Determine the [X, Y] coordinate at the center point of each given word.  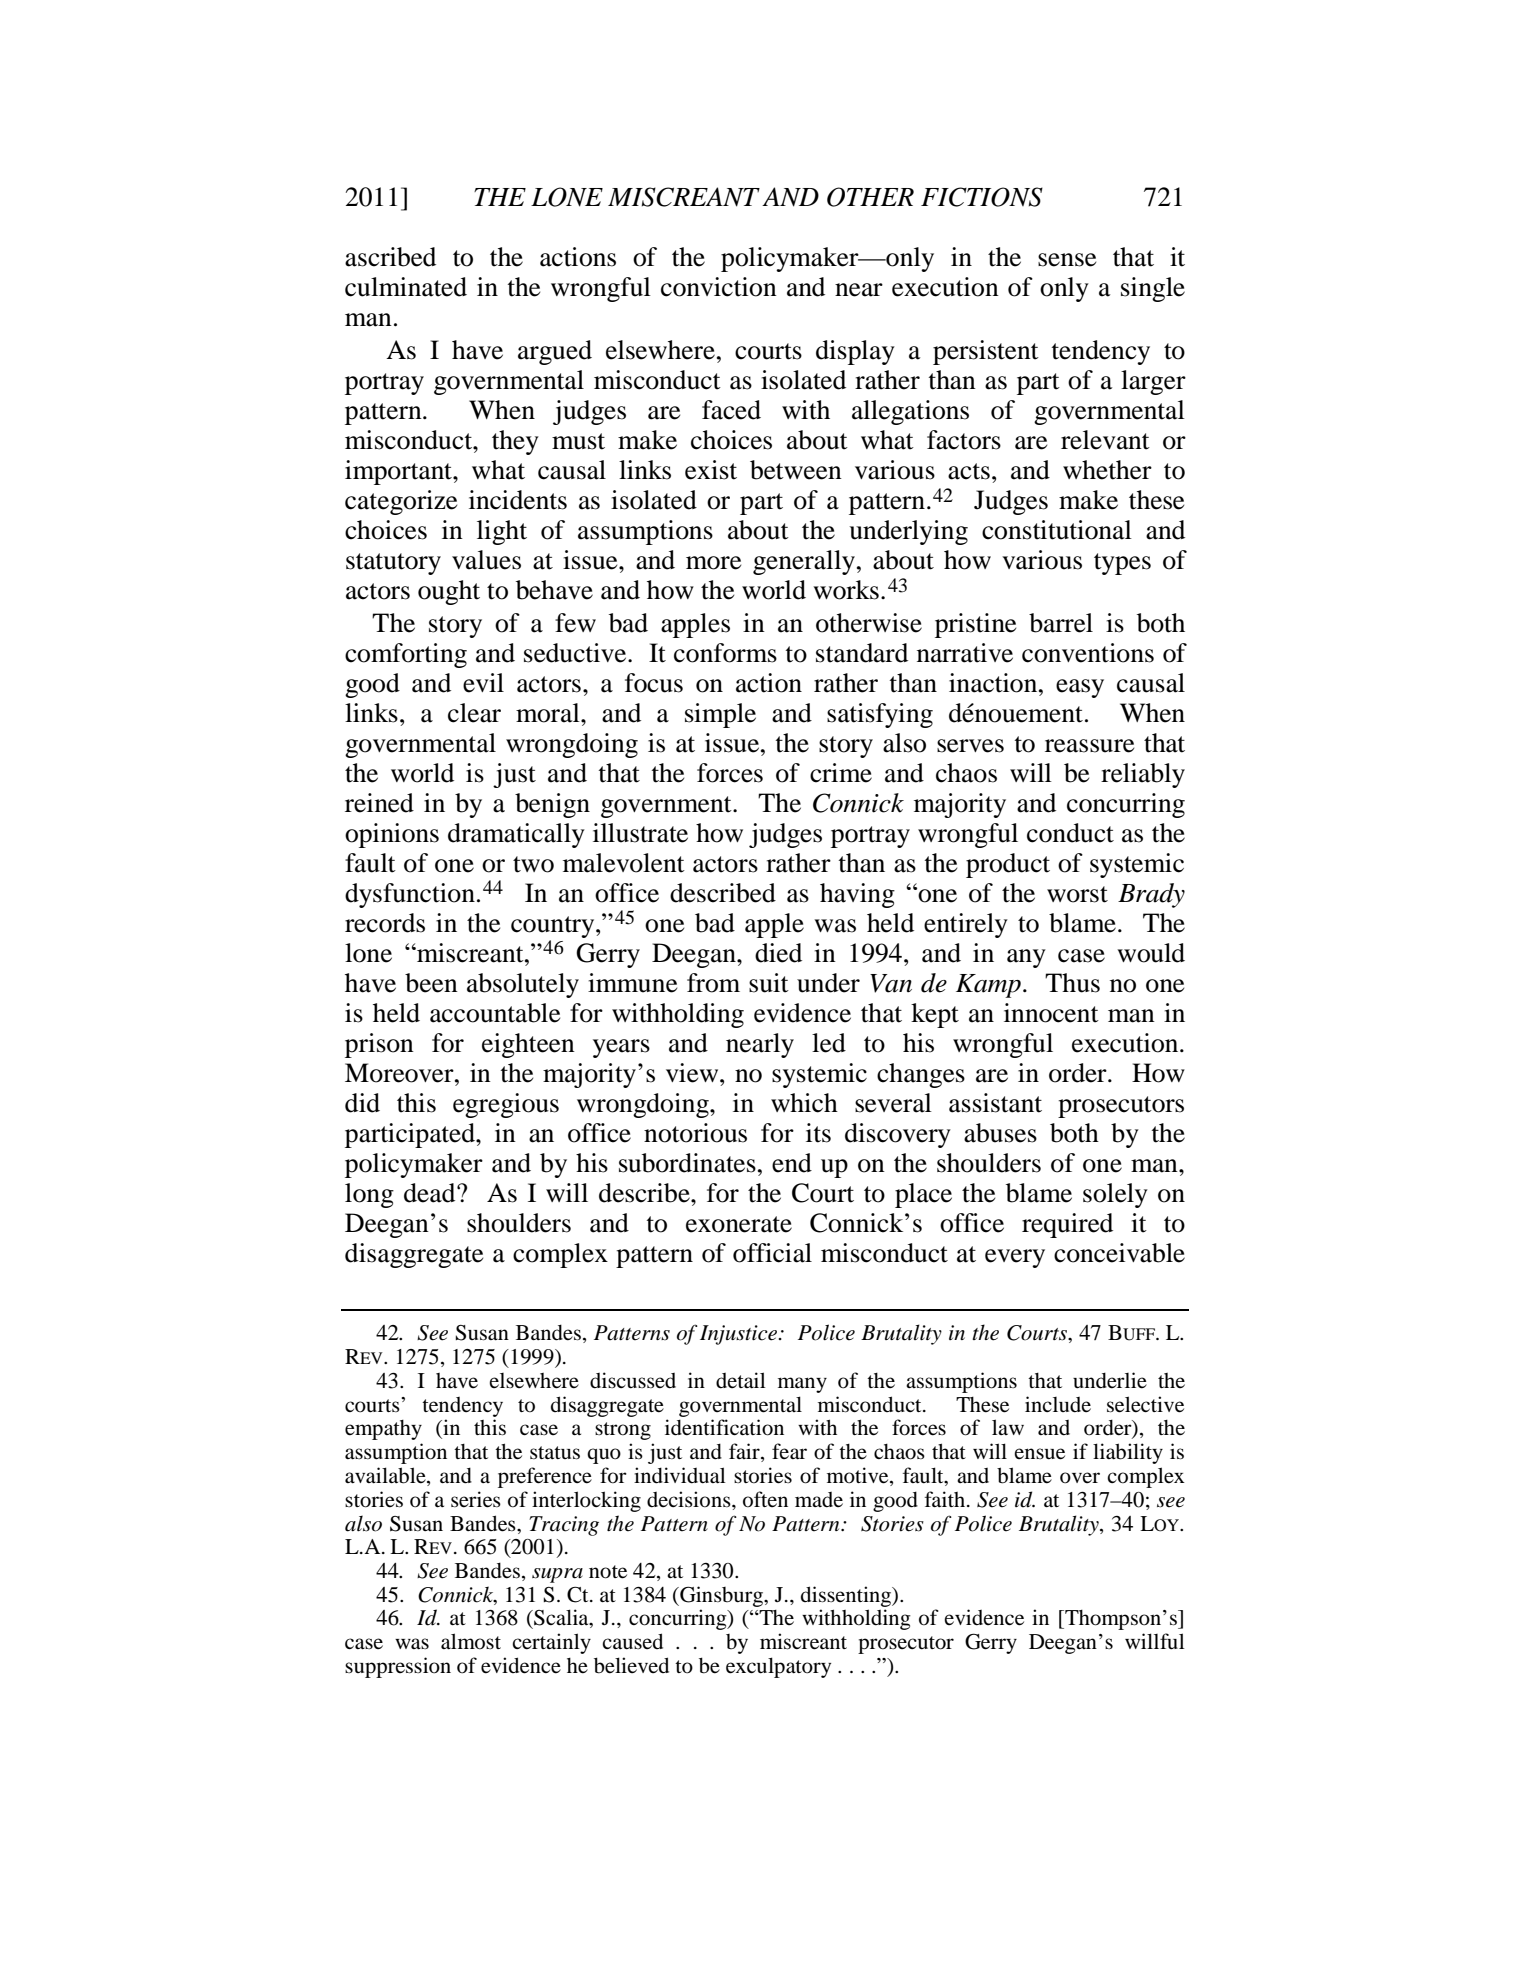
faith [946, 1499]
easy [1080, 688]
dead [431, 1193]
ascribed [390, 257]
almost [471, 1641]
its [818, 1133]
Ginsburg [721, 1596]
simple [720, 715]
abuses [1000, 1133]
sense [1067, 260]
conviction [719, 287]
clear [474, 713]
